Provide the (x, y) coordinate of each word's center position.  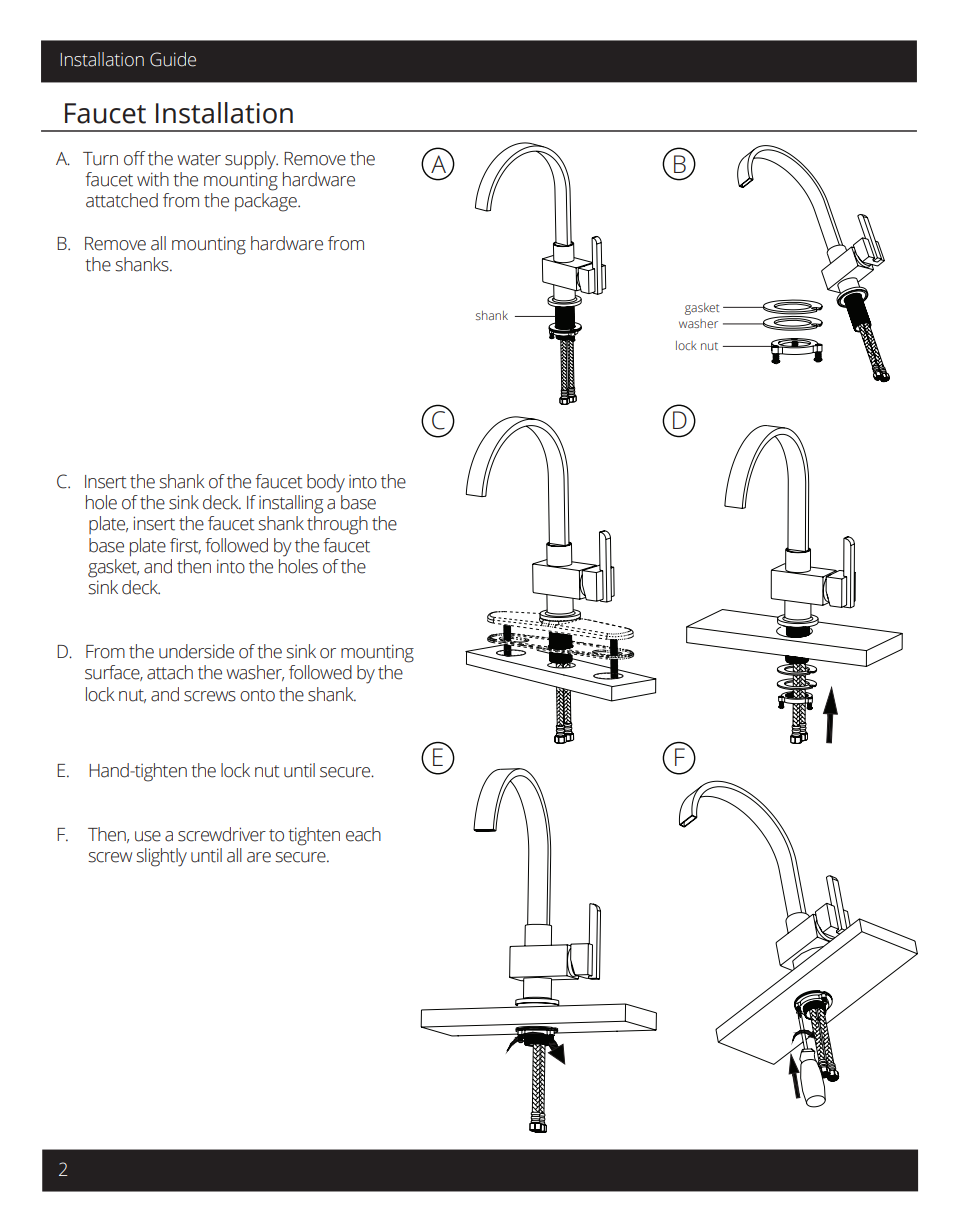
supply (251, 160)
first (185, 546)
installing (291, 504)
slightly (161, 857)
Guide (173, 59)
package (267, 202)
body (326, 483)
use (148, 836)
